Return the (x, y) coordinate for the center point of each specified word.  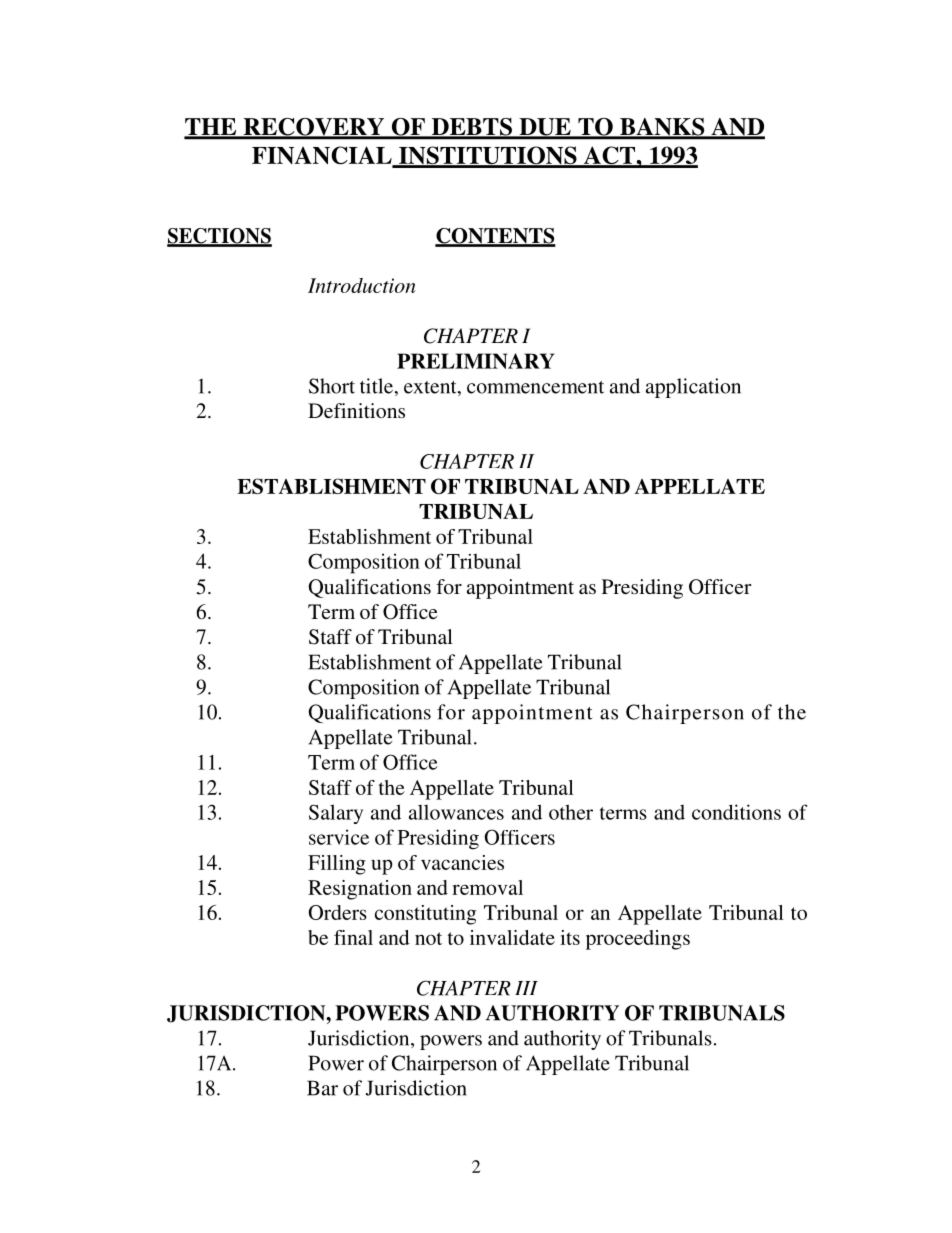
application (693, 388)
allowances (456, 812)
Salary (336, 814)
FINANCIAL (323, 156)
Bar (322, 1088)
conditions (736, 812)
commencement (535, 387)
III (526, 988)
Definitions (356, 410)
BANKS (662, 128)
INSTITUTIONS (487, 156)
